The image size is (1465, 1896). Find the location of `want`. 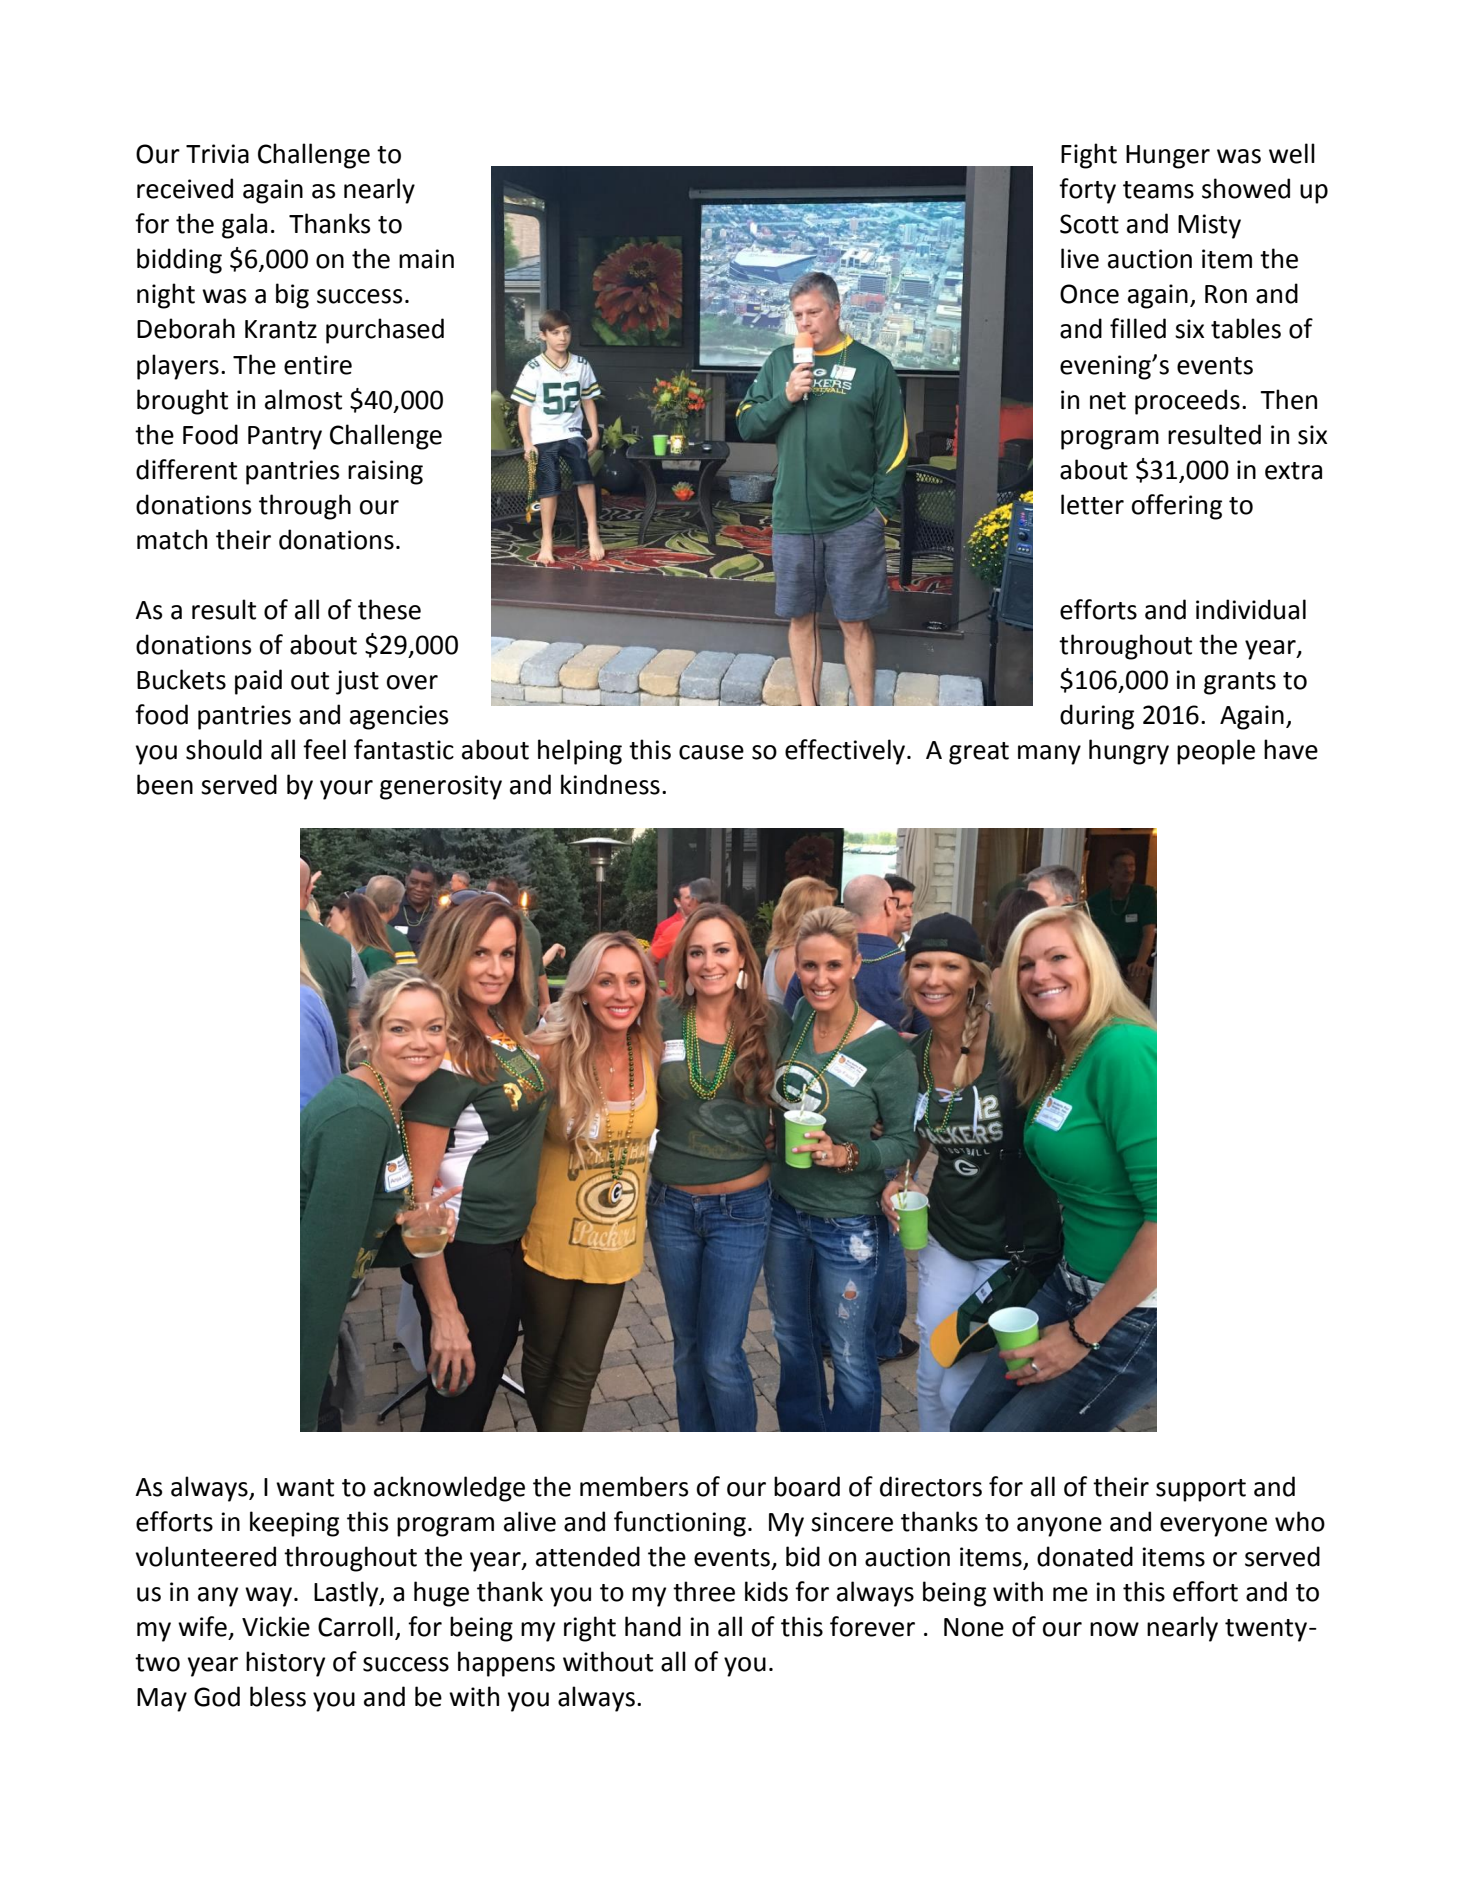

want is located at coordinates (305, 1488).
